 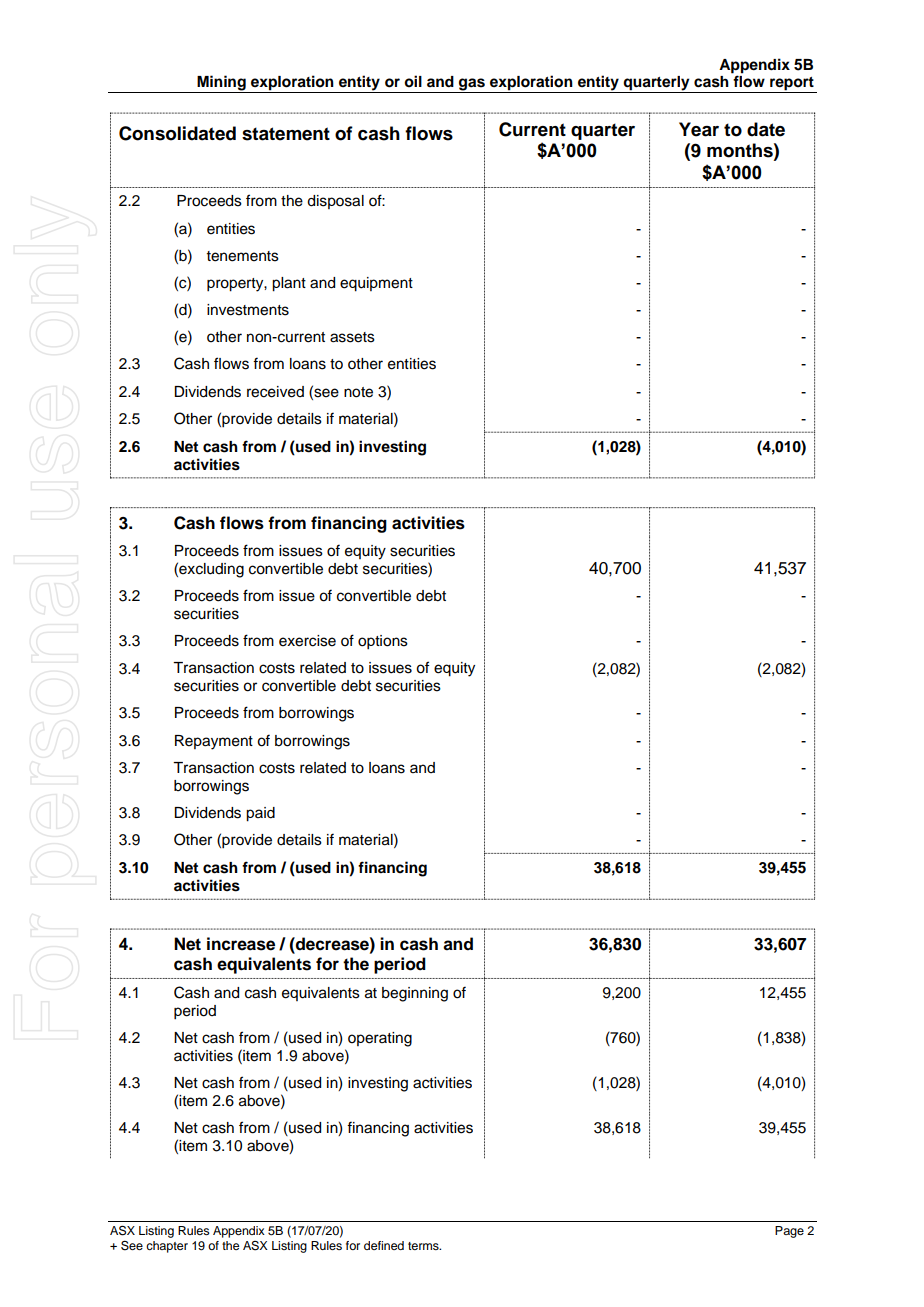 What do you see at coordinates (472, 85) in the image?
I see `gas` at bounding box center [472, 85].
